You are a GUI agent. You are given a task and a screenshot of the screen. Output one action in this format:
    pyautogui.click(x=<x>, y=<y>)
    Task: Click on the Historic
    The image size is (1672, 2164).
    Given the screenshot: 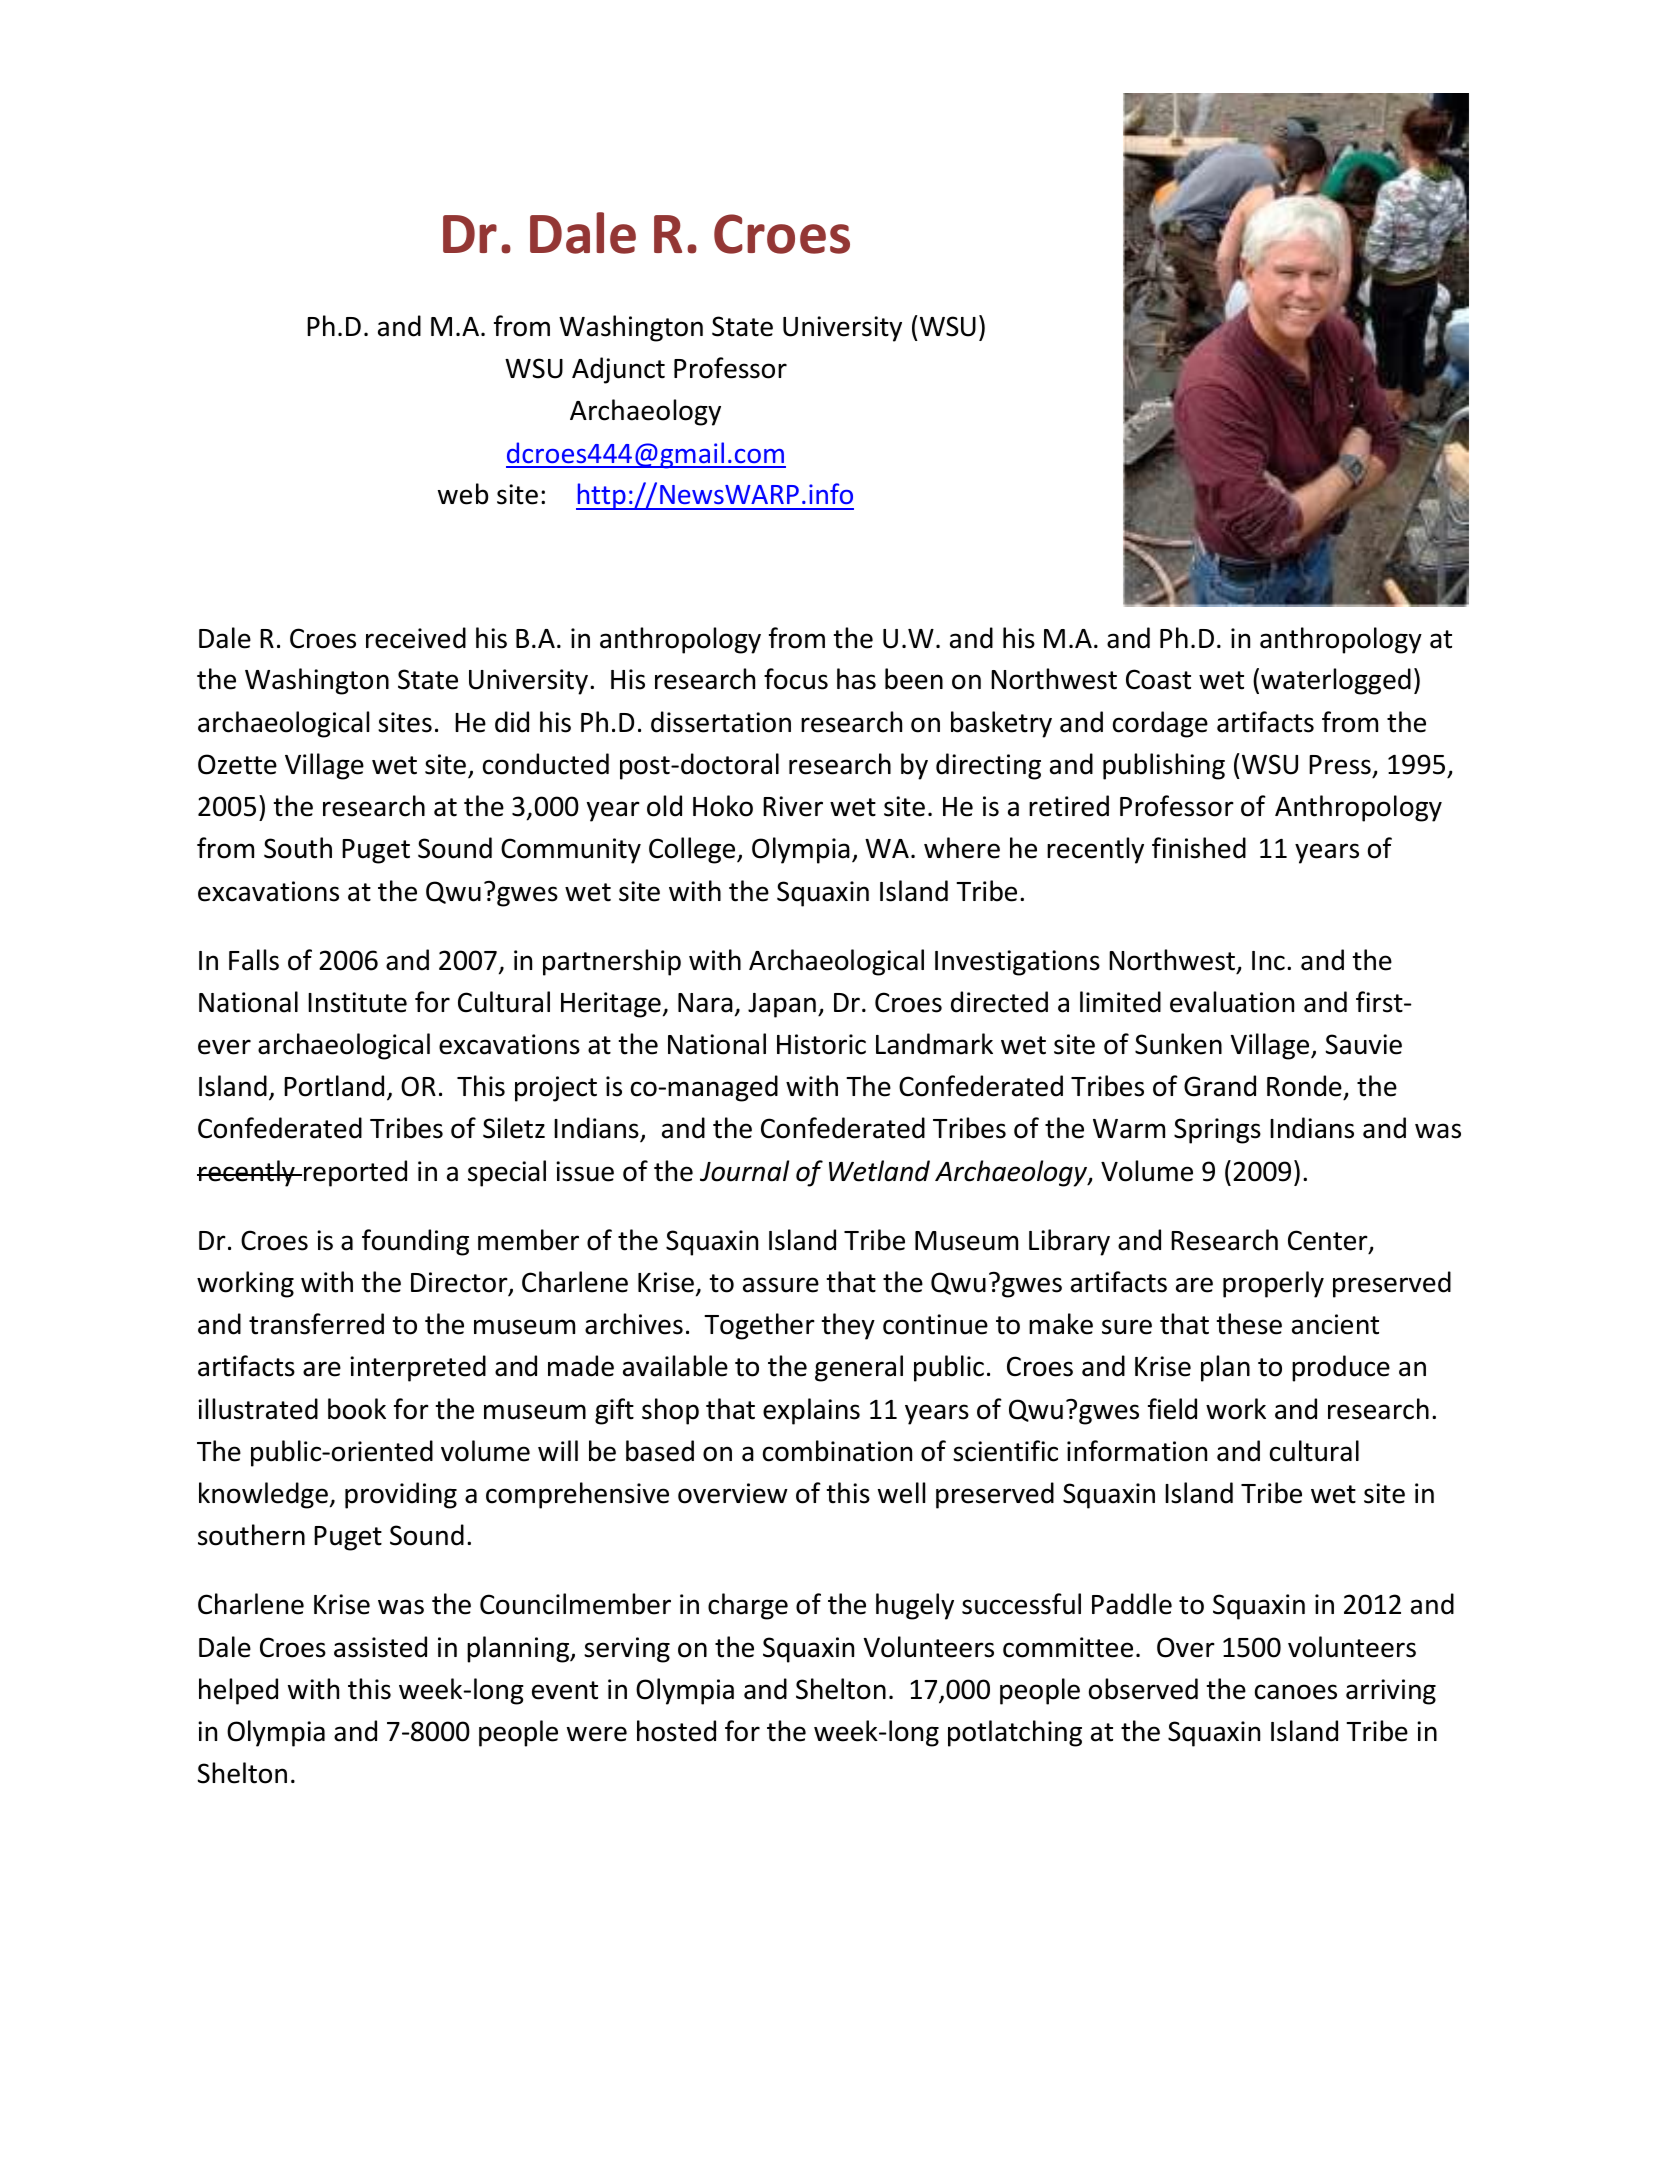 What is the action you would take?
    pyautogui.click(x=821, y=1044)
